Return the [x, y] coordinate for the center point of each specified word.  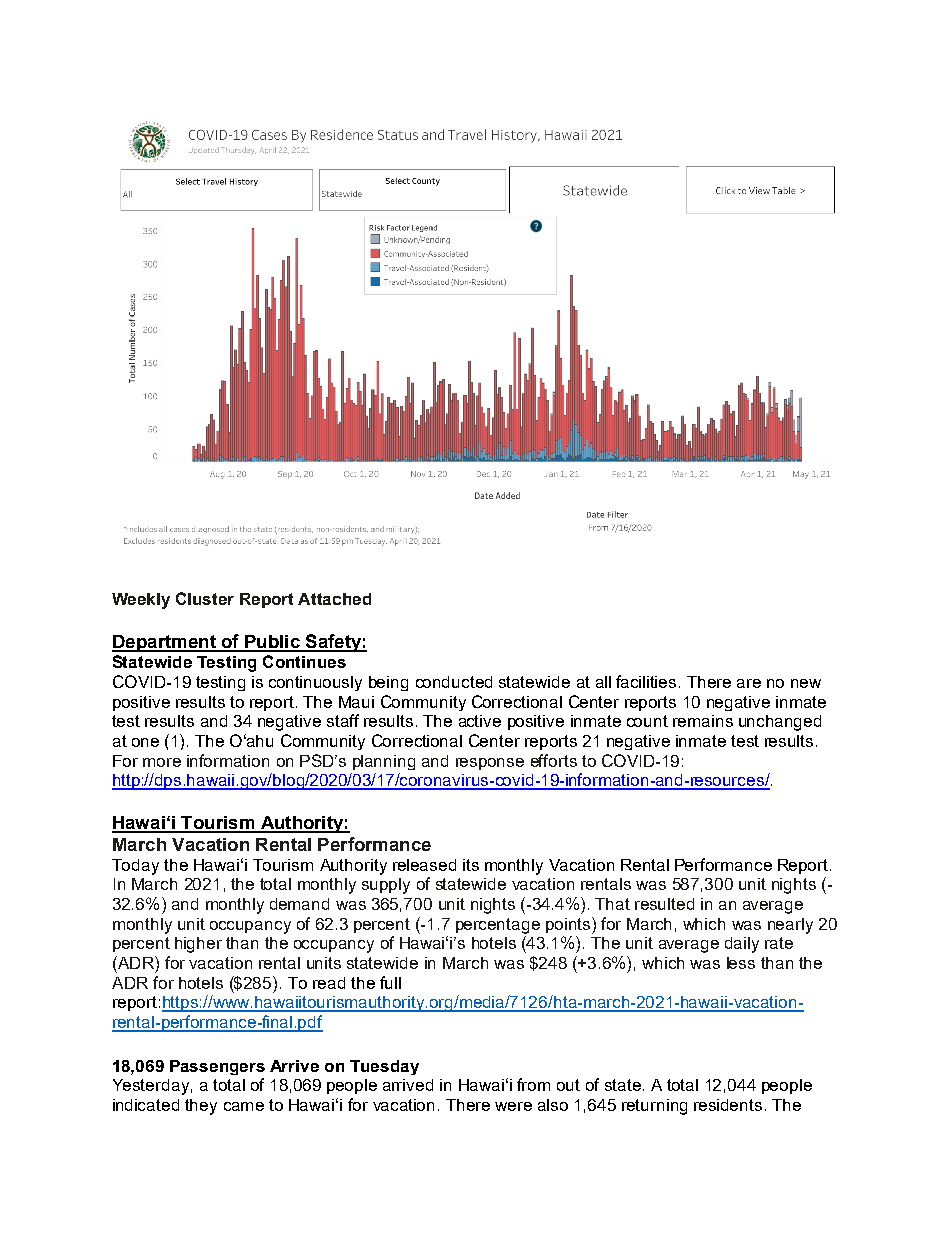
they [201, 1107]
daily [742, 945]
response [490, 764]
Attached [334, 599]
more [162, 762]
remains [703, 721]
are [749, 683]
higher [198, 945]
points [569, 925]
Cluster [205, 598]
